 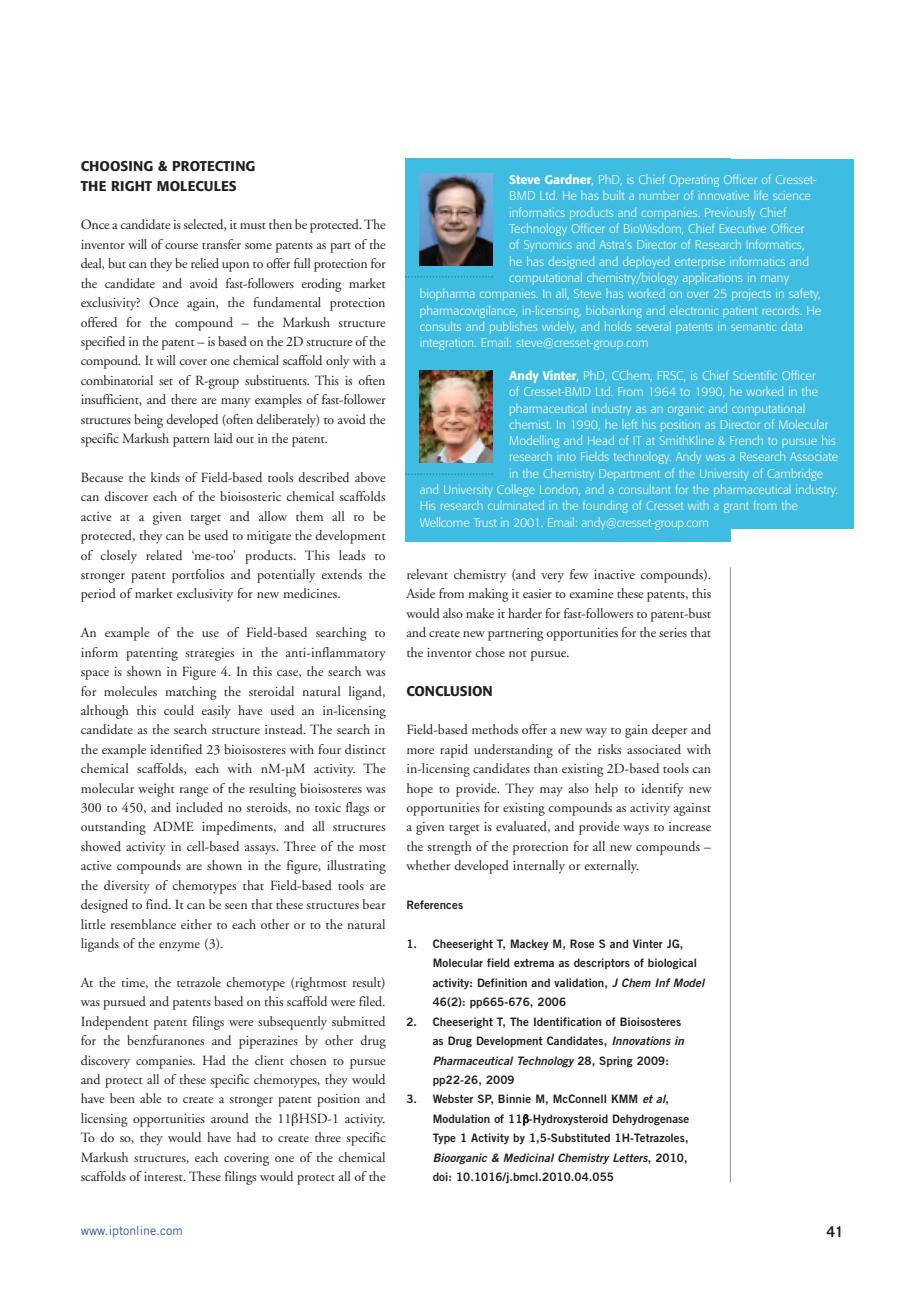 What do you see at coordinates (569, 179) in the screenshot?
I see `Gardner` at bounding box center [569, 179].
